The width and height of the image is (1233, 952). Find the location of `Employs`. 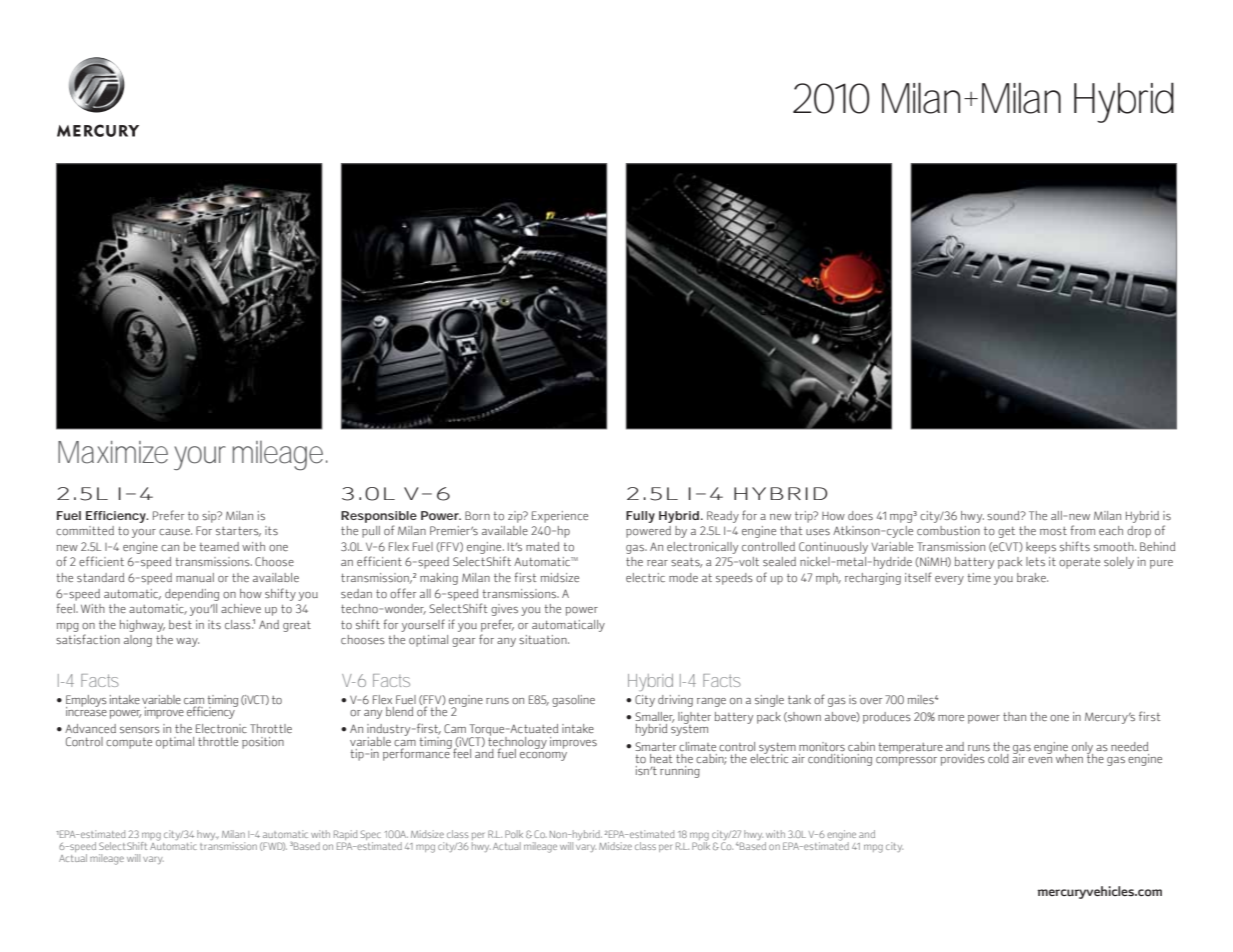

Employs is located at coordinates (86, 702).
